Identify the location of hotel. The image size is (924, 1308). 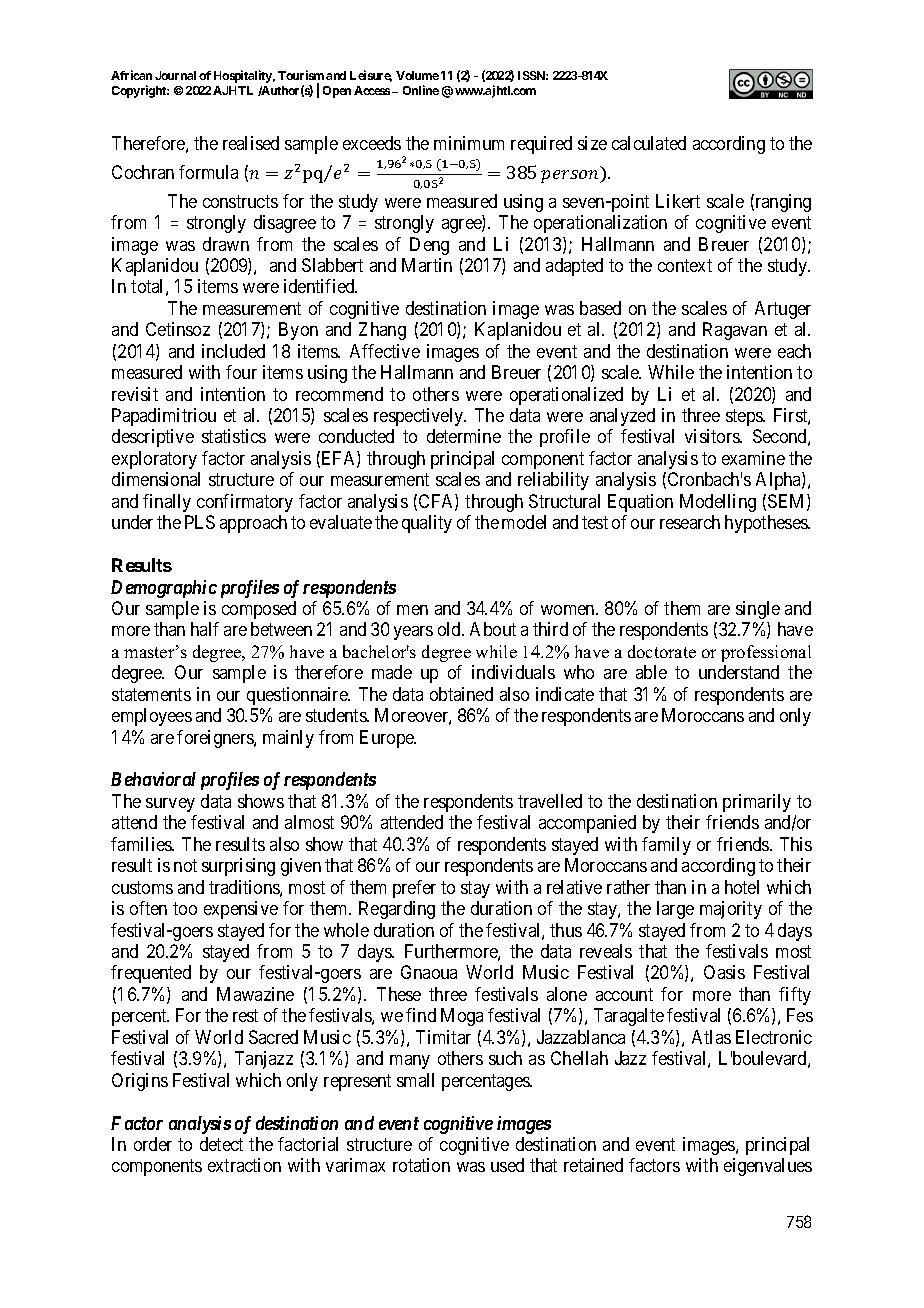
(742, 887).
